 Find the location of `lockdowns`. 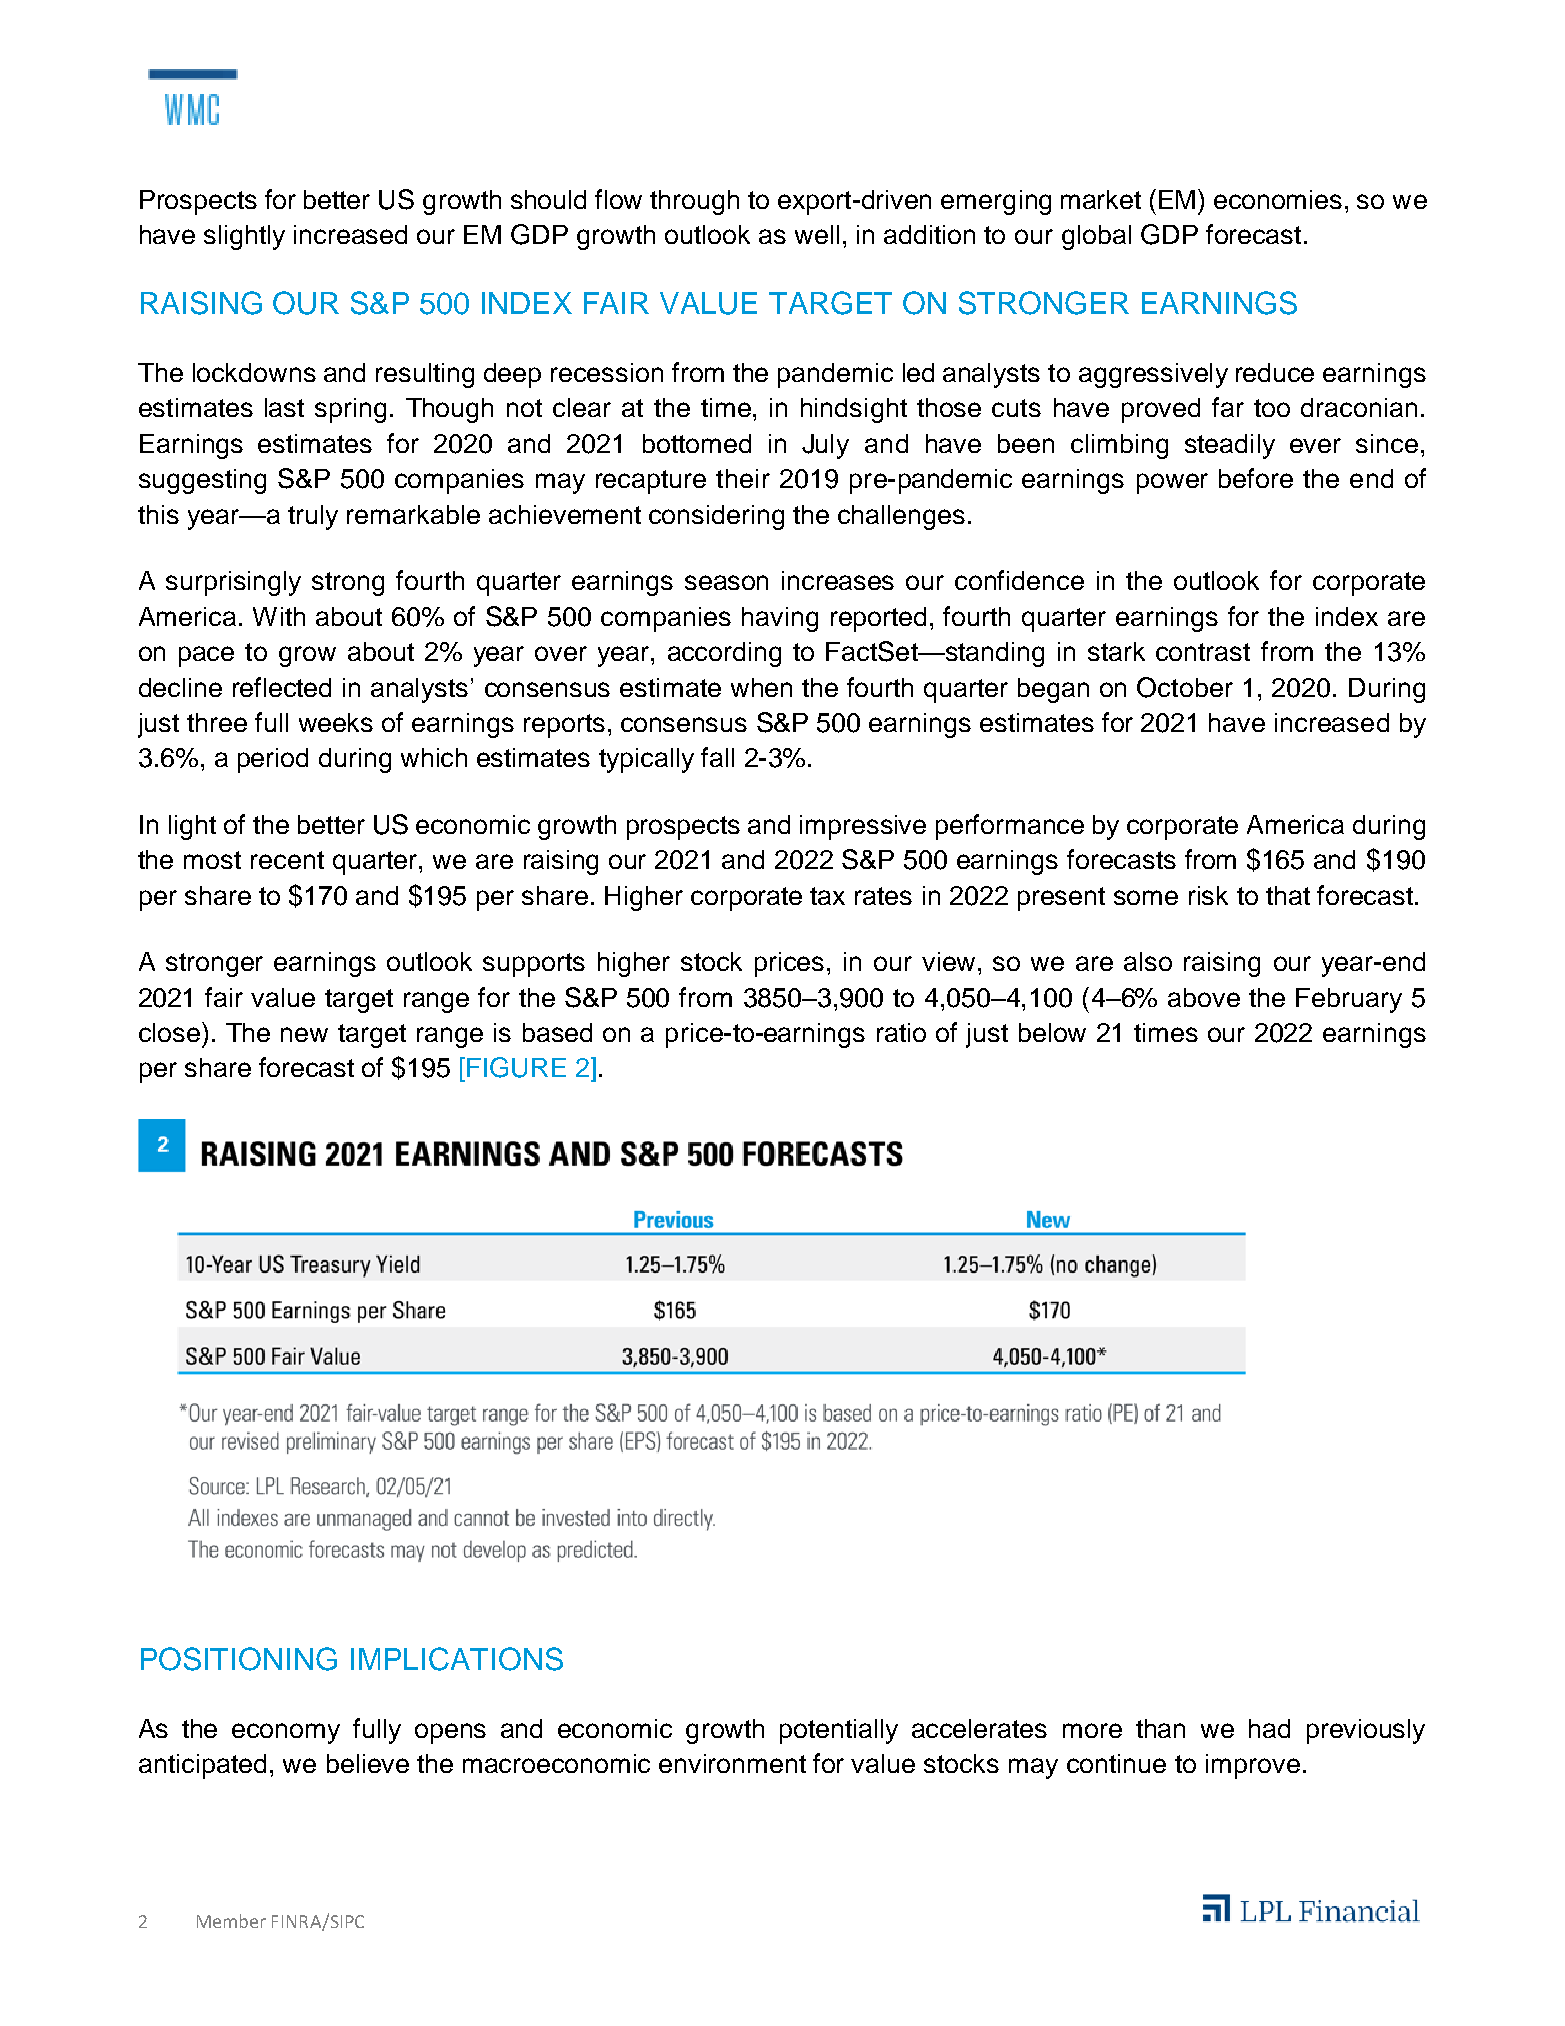

lockdowns is located at coordinates (254, 372).
